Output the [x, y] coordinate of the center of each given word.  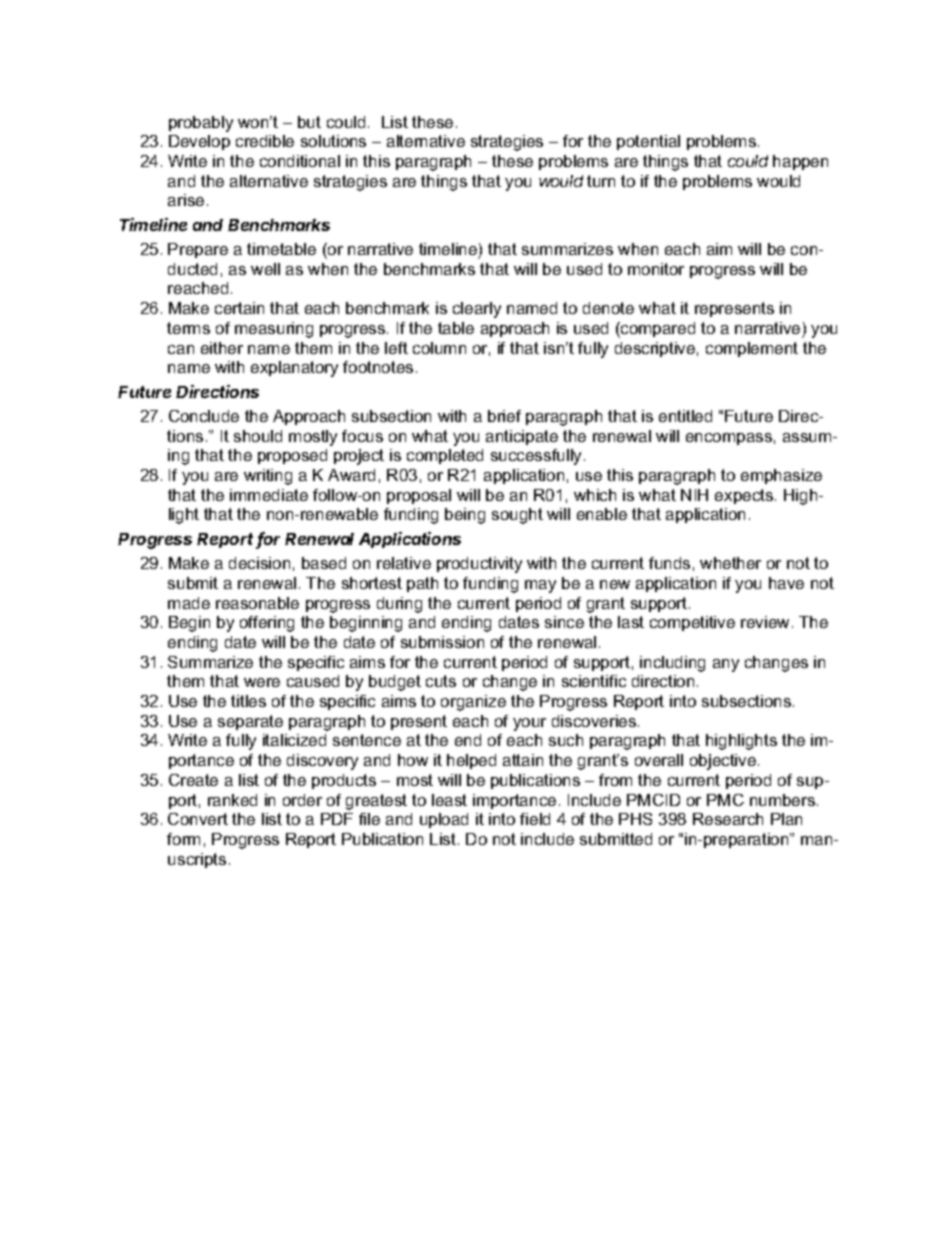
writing [268, 477]
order [302, 800]
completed [445, 456]
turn [601, 181]
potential [648, 142]
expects [745, 496]
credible [265, 141]
